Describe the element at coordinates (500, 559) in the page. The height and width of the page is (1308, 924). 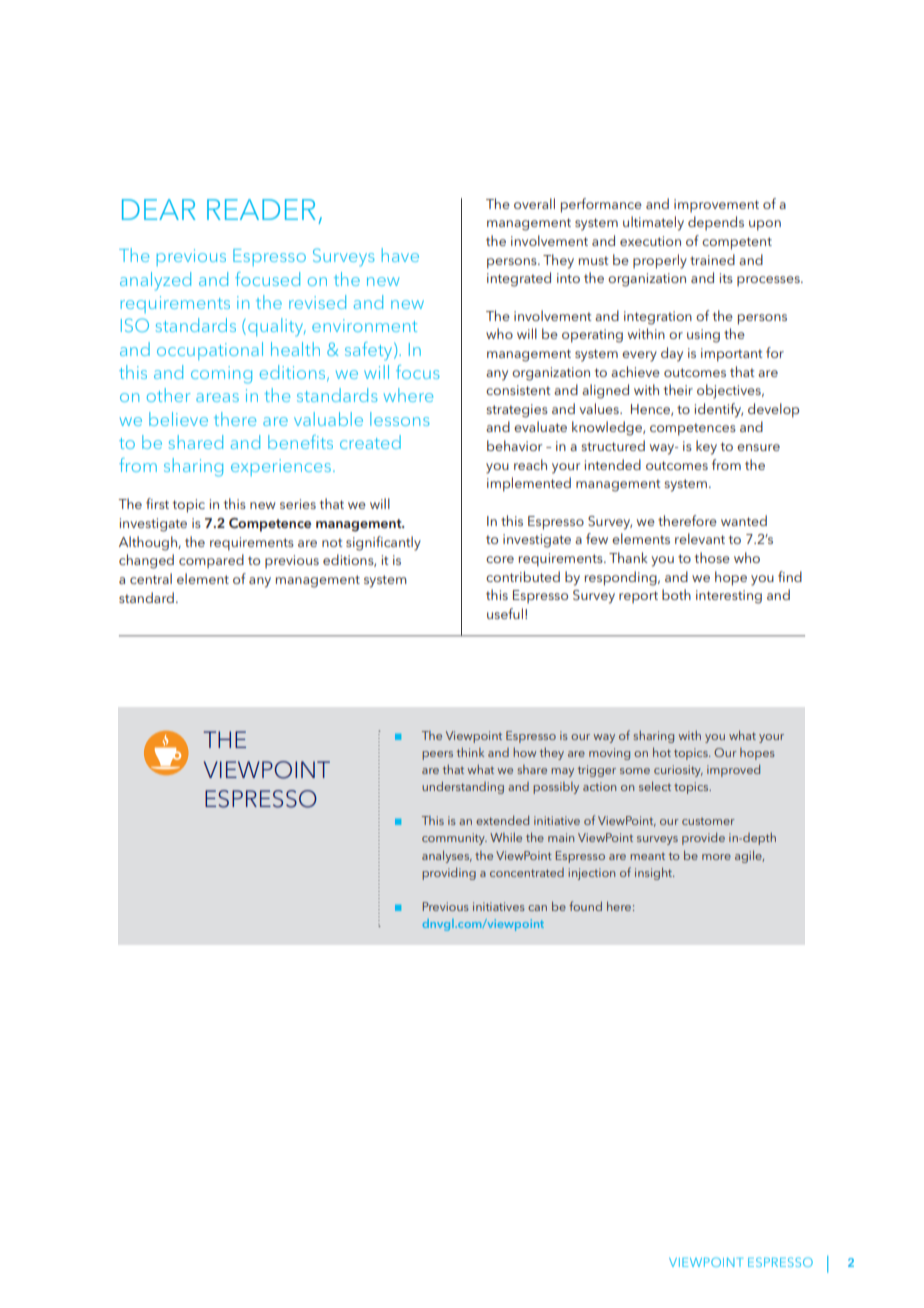
I see `core` at that location.
